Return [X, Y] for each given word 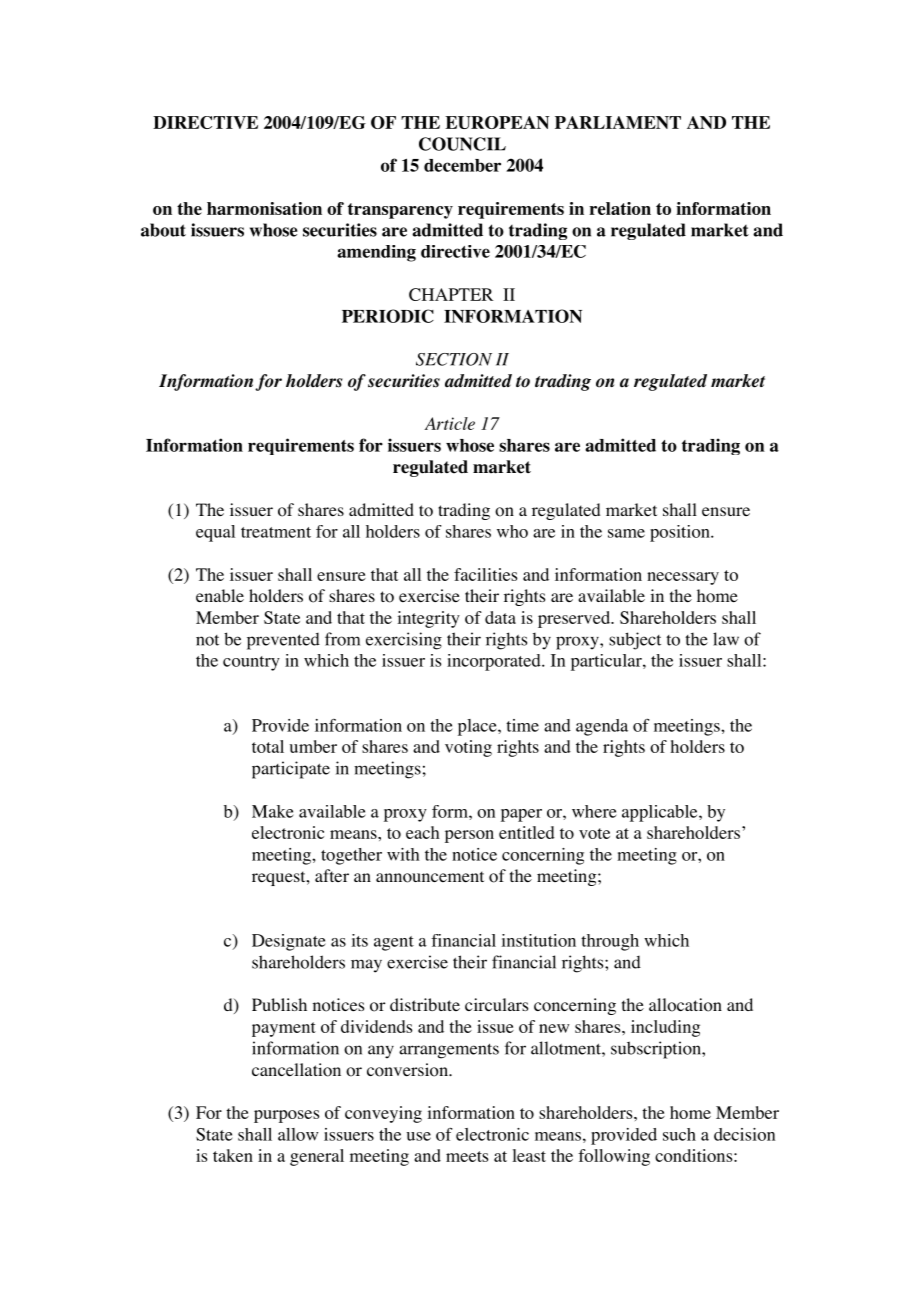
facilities [485, 574]
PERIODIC [388, 316]
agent [394, 943]
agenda [602, 727]
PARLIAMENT [618, 122]
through [610, 942]
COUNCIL [462, 144]
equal [215, 533]
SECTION [454, 359]
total [268, 746]
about [163, 230]
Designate [289, 942]
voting [468, 748]
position [681, 533]
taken [233, 1155]
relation [620, 208]
